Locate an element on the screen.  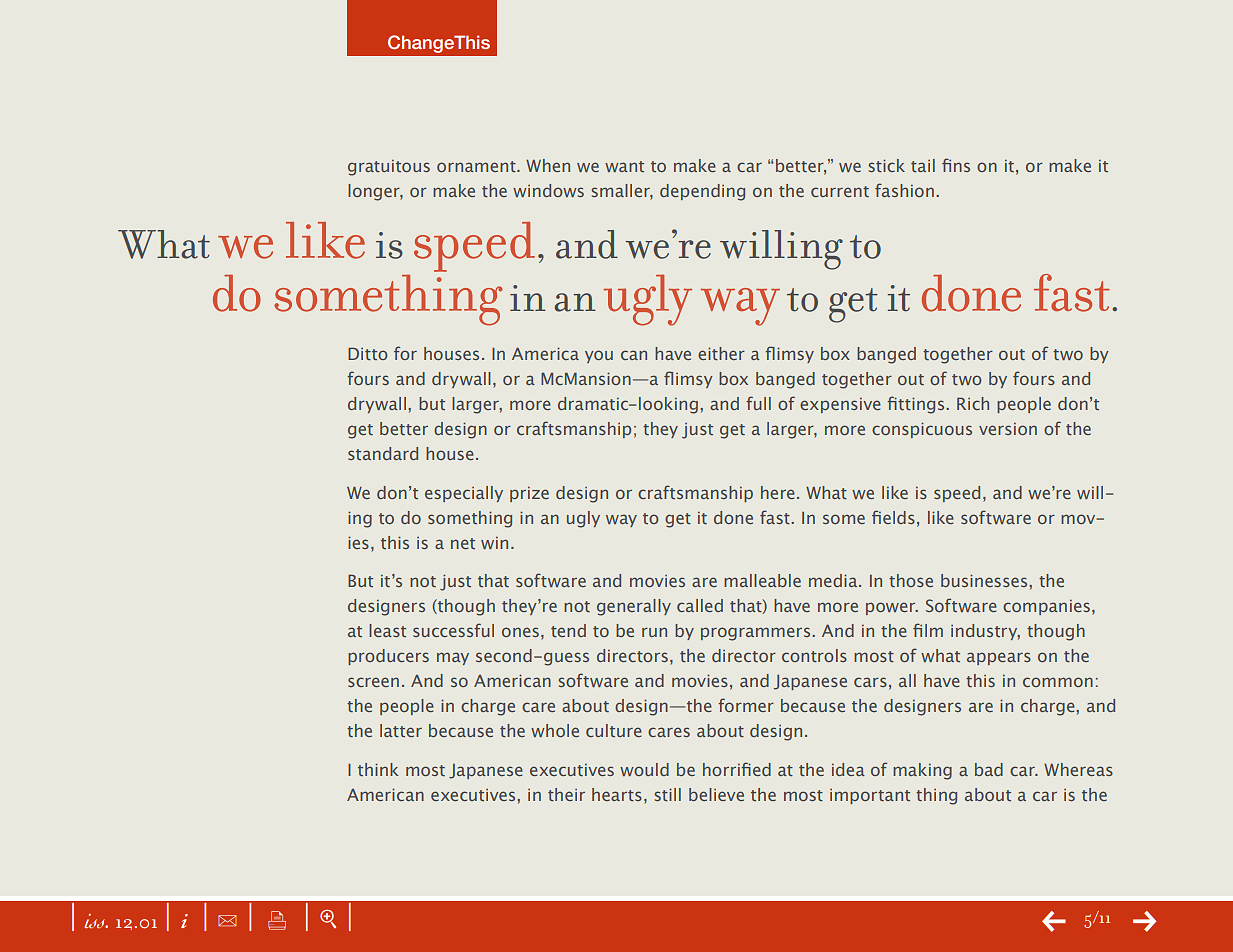
important is located at coordinates (870, 796).
